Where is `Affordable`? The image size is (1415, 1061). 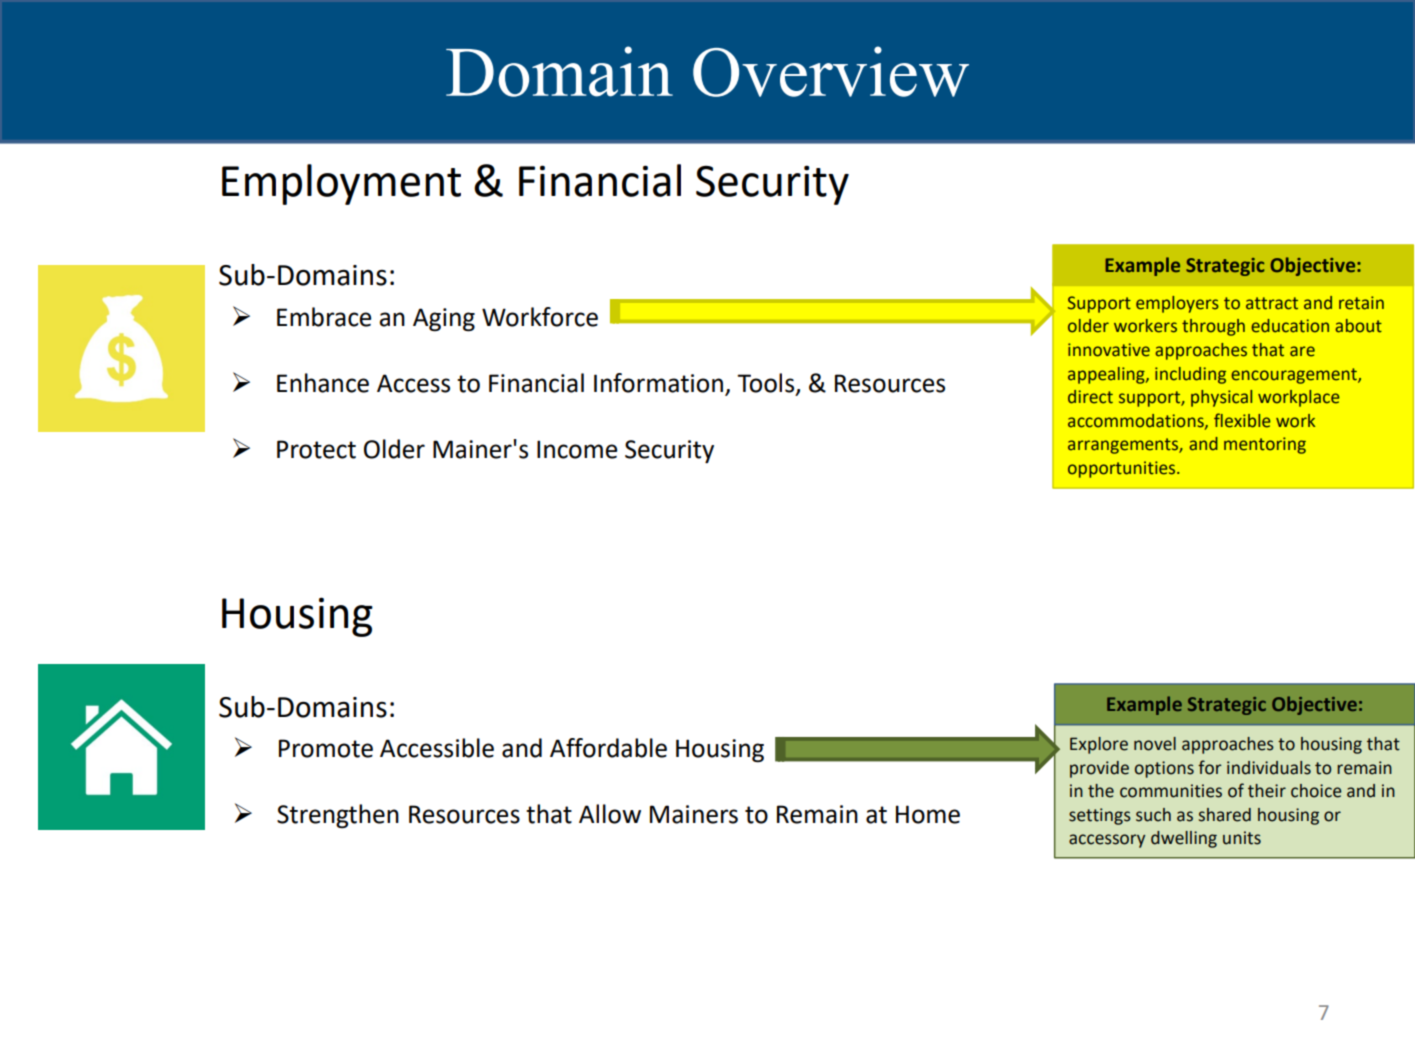
Affordable is located at coordinates (608, 748).
